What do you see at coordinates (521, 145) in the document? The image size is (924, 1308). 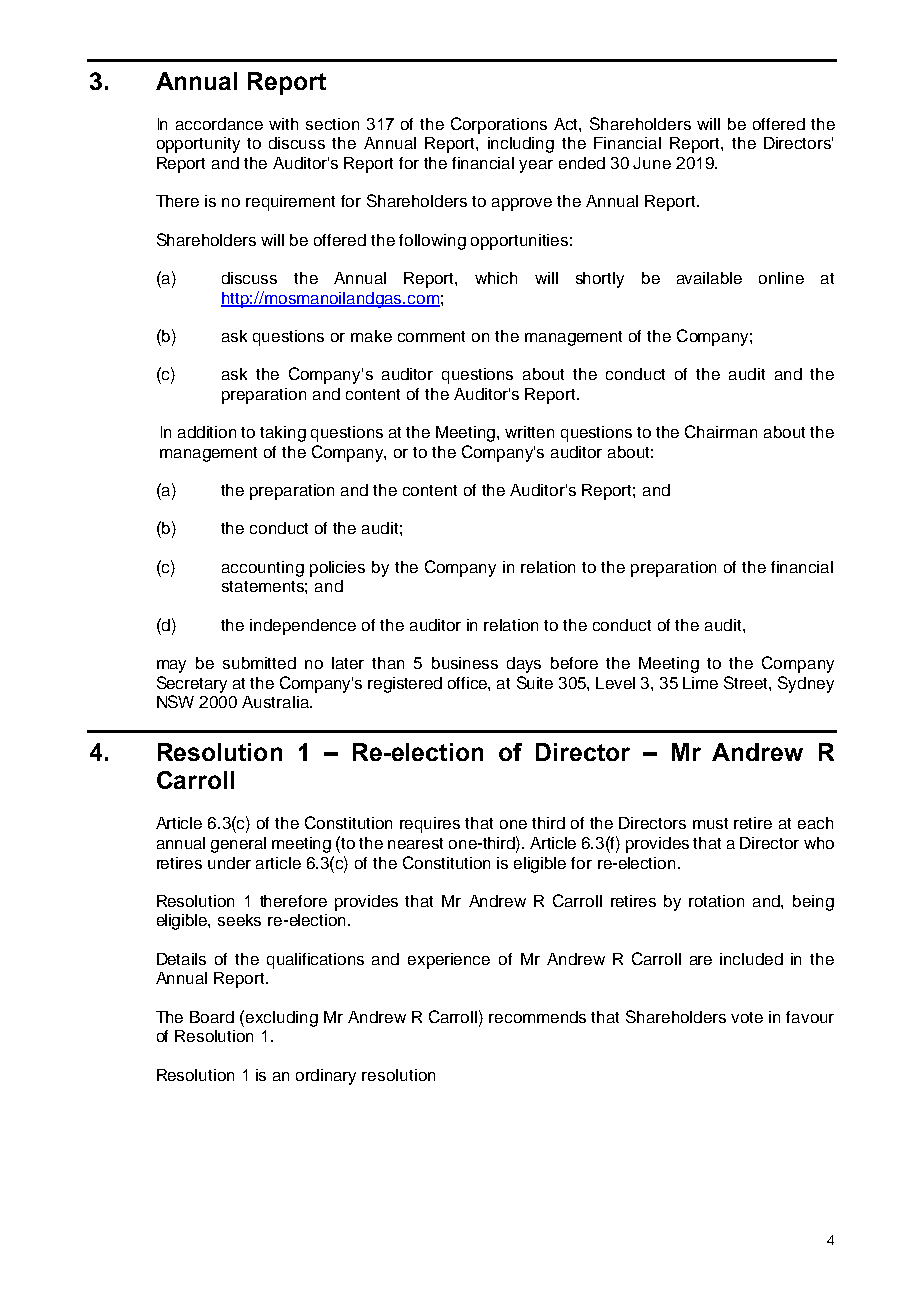 I see `including` at bounding box center [521, 145].
